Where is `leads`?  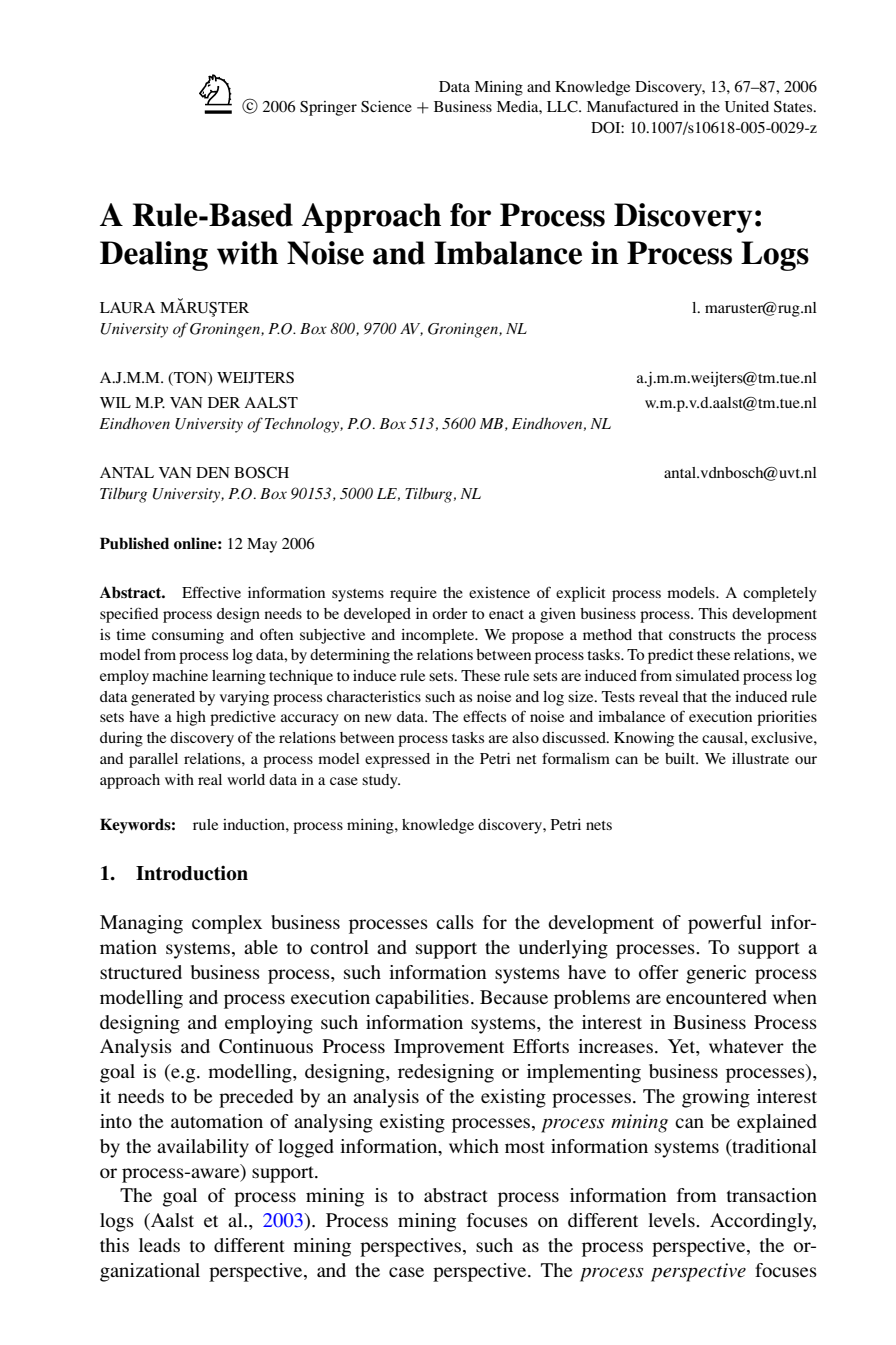
leads is located at coordinates (159, 1245).
